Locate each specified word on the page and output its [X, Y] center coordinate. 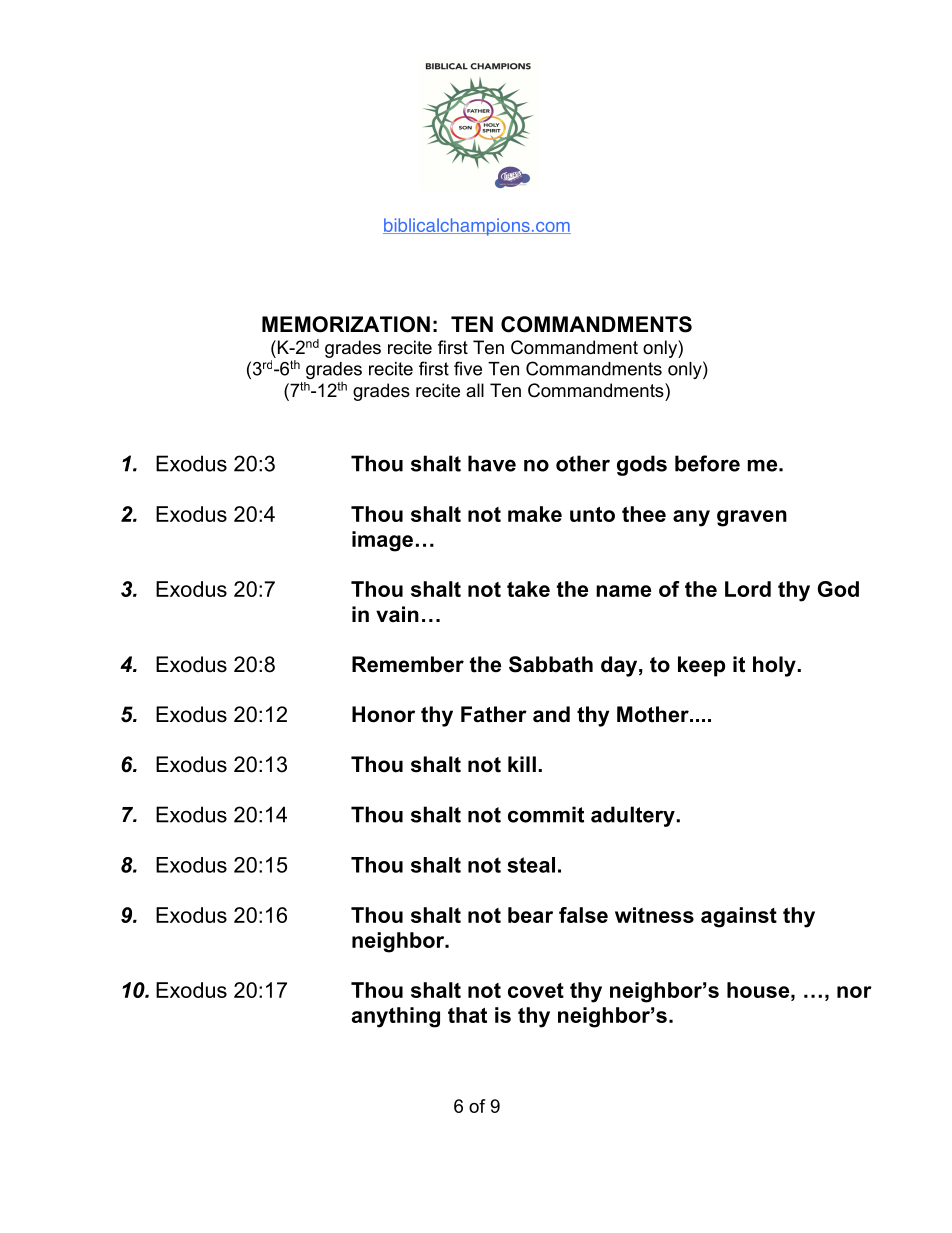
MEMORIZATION [346, 324]
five [468, 368]
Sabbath [551, 664]
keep [701, 666]
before [707, 463]
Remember [408, 664]
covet [536, 990]
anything [395, 1017]
